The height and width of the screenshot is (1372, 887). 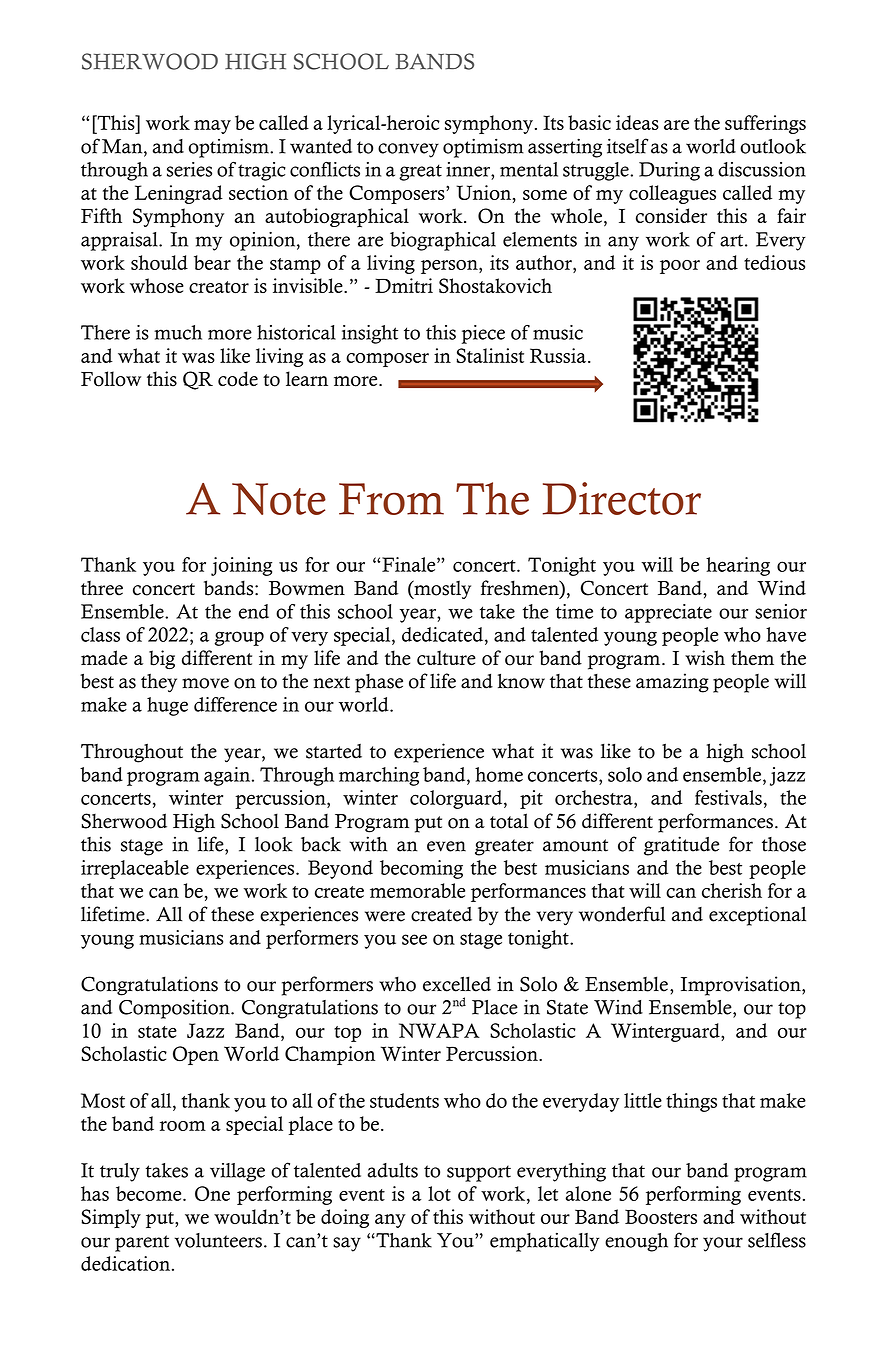 What do you see at coordinates (228, 776) in the screenshot?
I see `again` at bounding box center [228, 776].
